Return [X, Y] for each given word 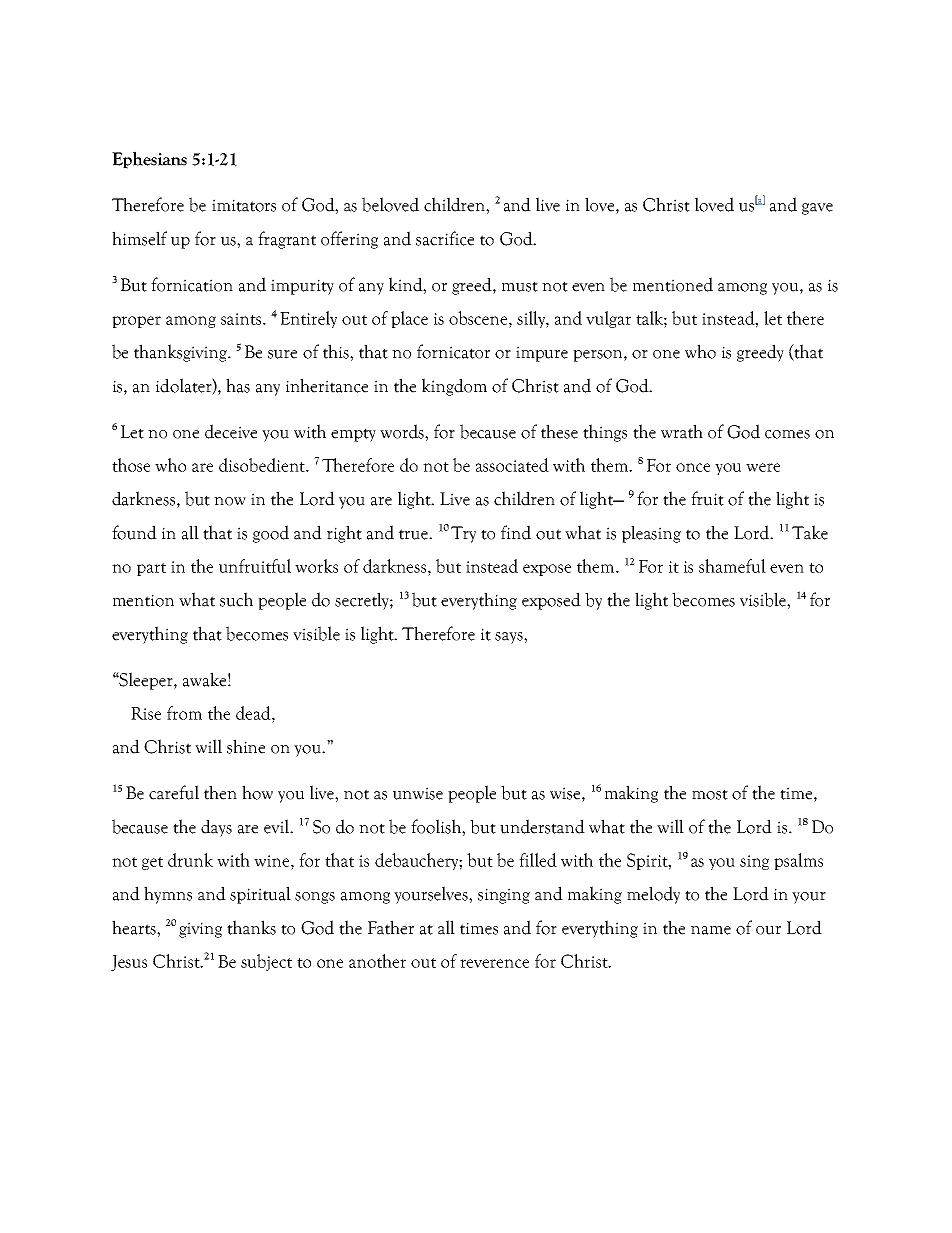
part [151, 569]
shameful [732, 566]
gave [817, 209]
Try [463, 534]
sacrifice [445, 238]
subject [266, 962]
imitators [244, 205]
